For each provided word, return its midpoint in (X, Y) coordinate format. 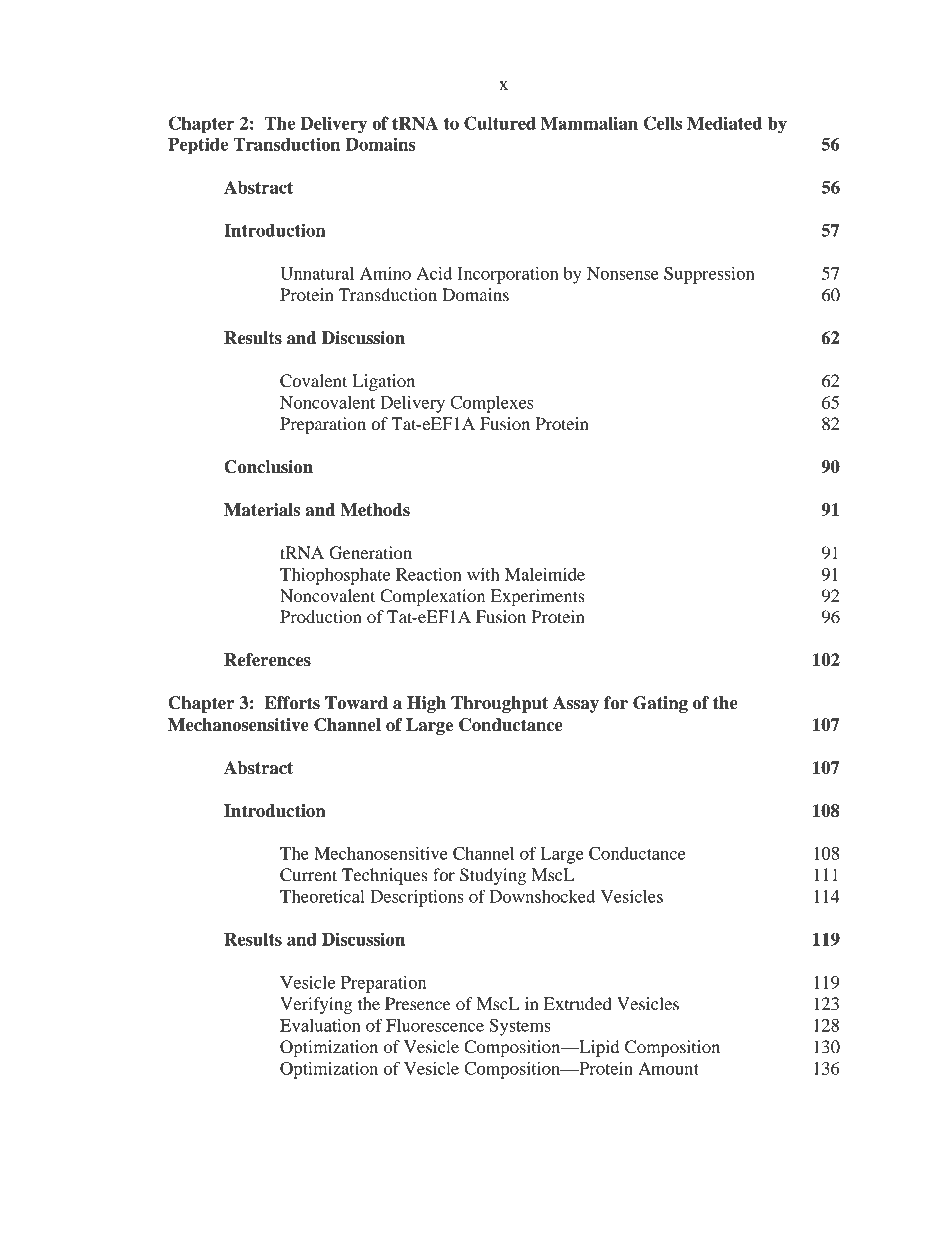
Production (321, 616)
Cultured (500, 123)
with (483, 574)
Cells (663, 123)
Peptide (198, 146)
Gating (660, 704)
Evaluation (320, 1025)
